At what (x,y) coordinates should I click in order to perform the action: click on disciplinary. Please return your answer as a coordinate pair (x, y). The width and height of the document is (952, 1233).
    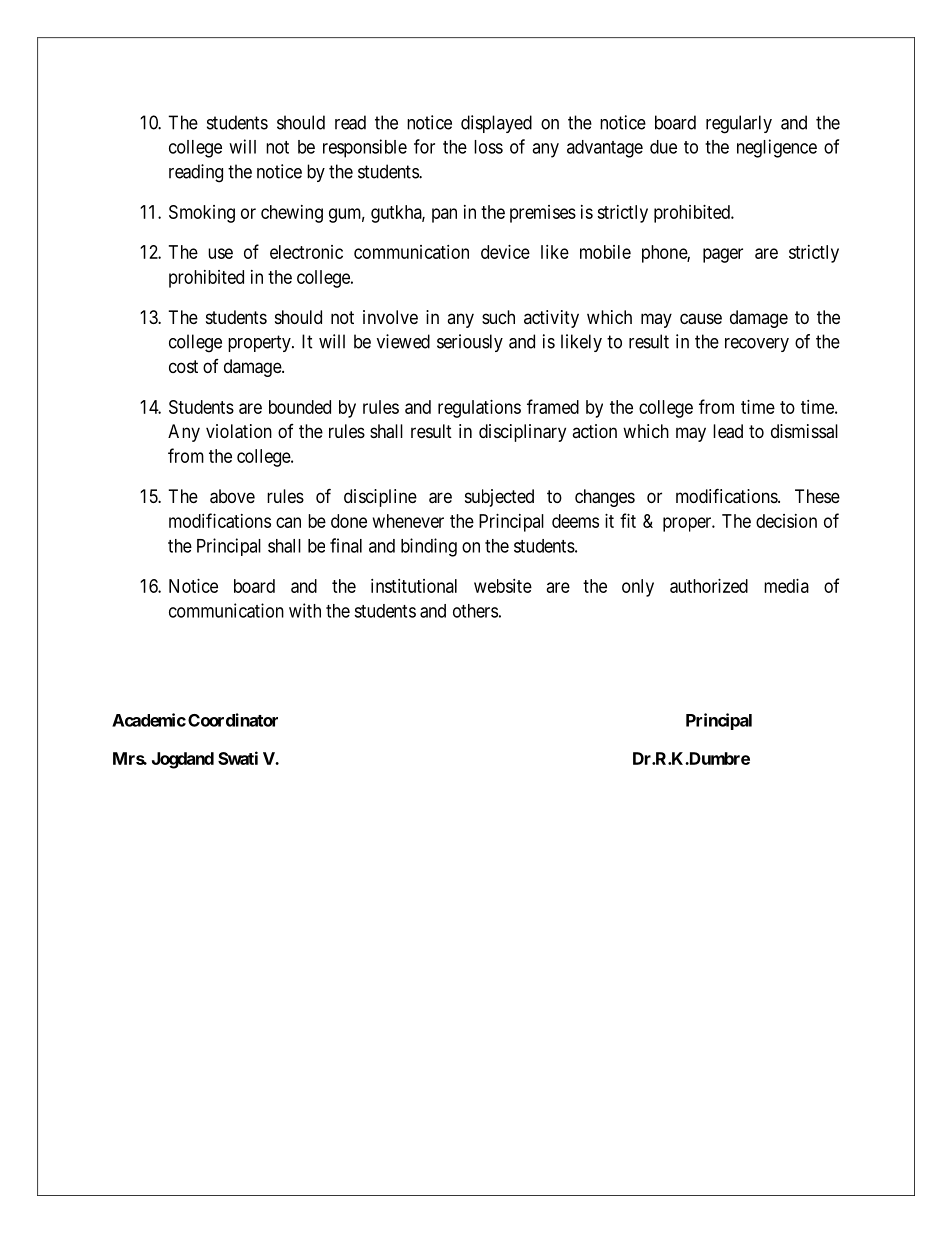
    Looking at the image, I should click on (522, 433).
